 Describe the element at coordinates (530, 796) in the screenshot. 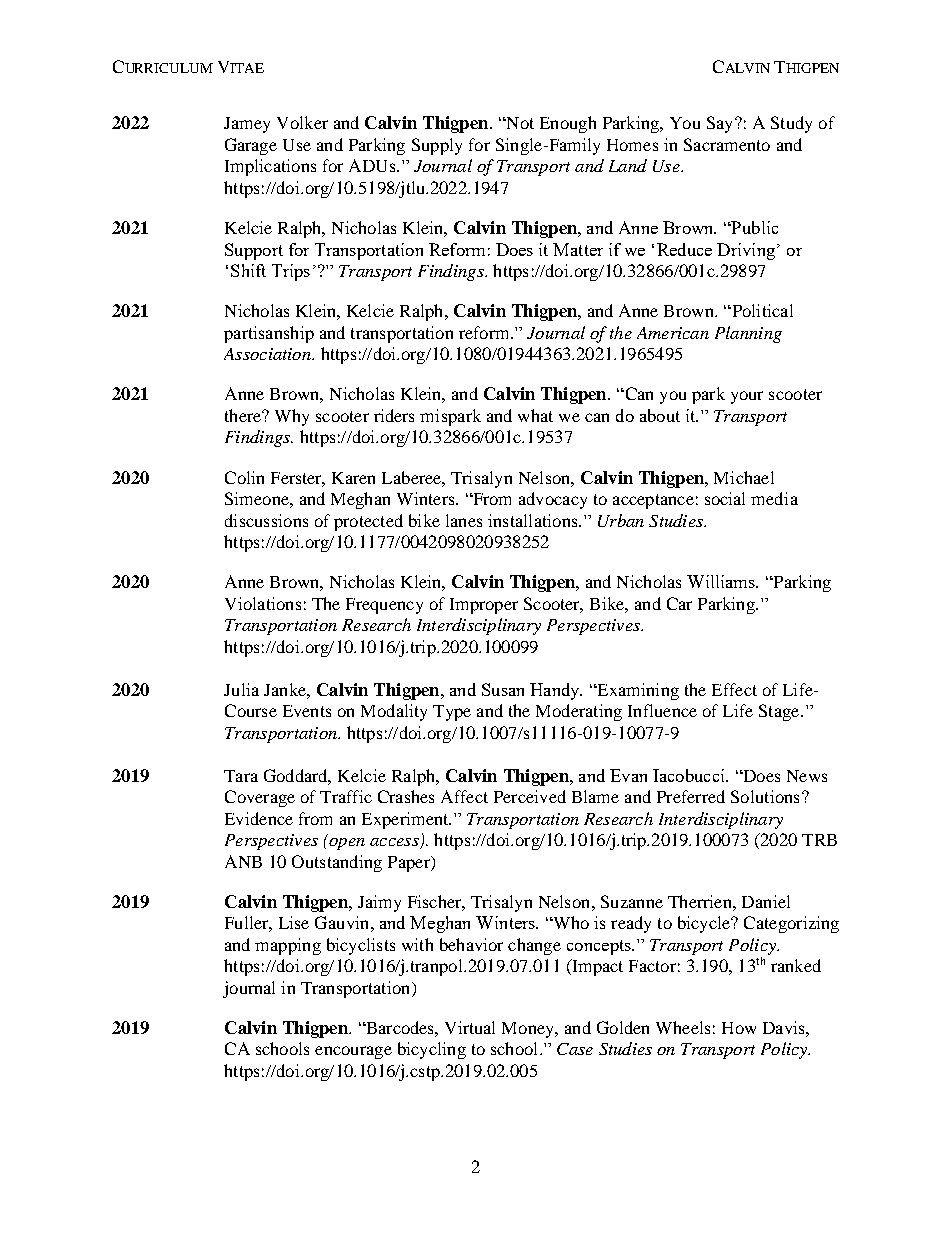

I see `Perceived` at that location.
